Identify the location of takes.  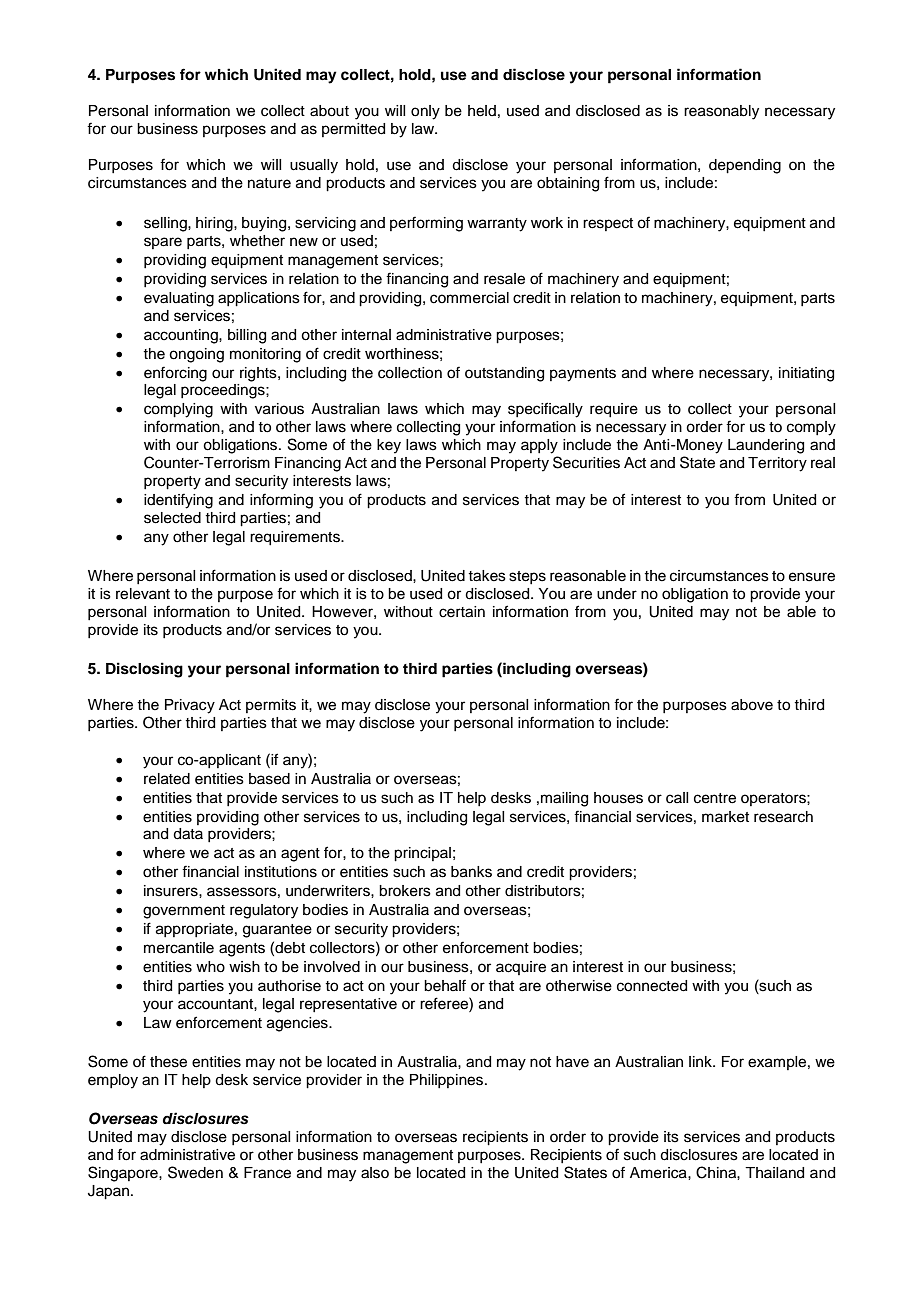
(487, 576).
